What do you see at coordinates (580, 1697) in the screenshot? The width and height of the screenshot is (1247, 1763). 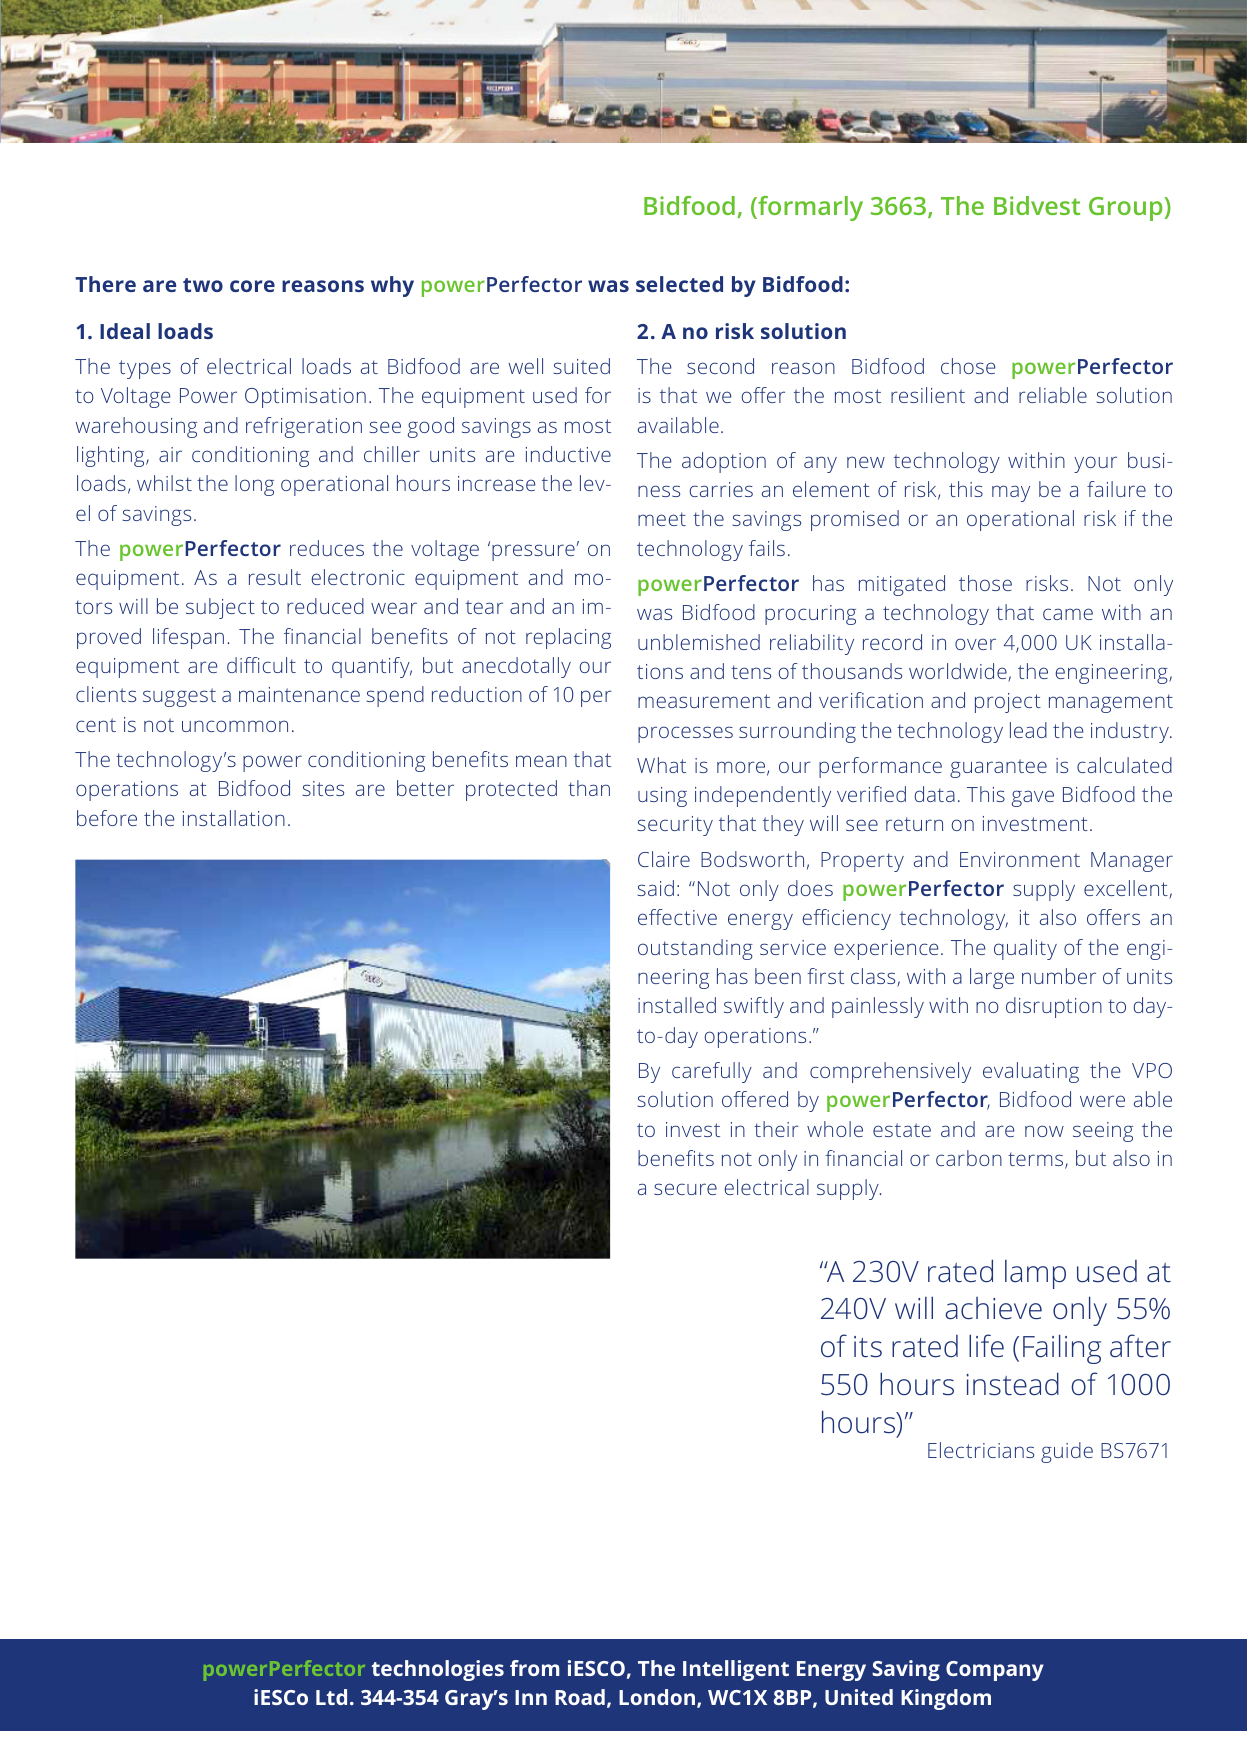 I see `Road` at bounding box center [580, 1697].
